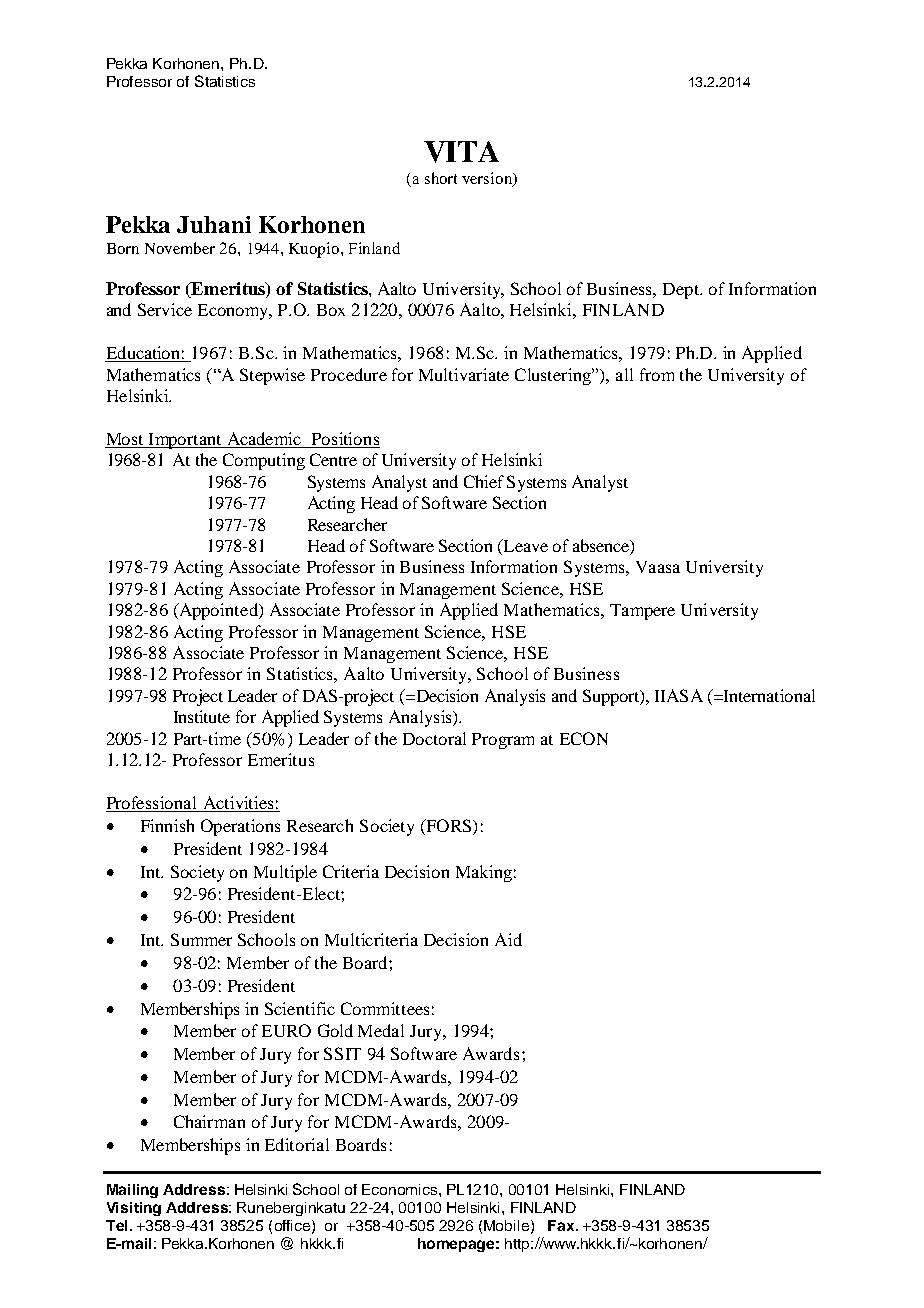 The width and height of the document is (924, 1308). What do you see at coordinates (682, 291) in the document?
I see `Dept` at bounding box center [682, 291].
